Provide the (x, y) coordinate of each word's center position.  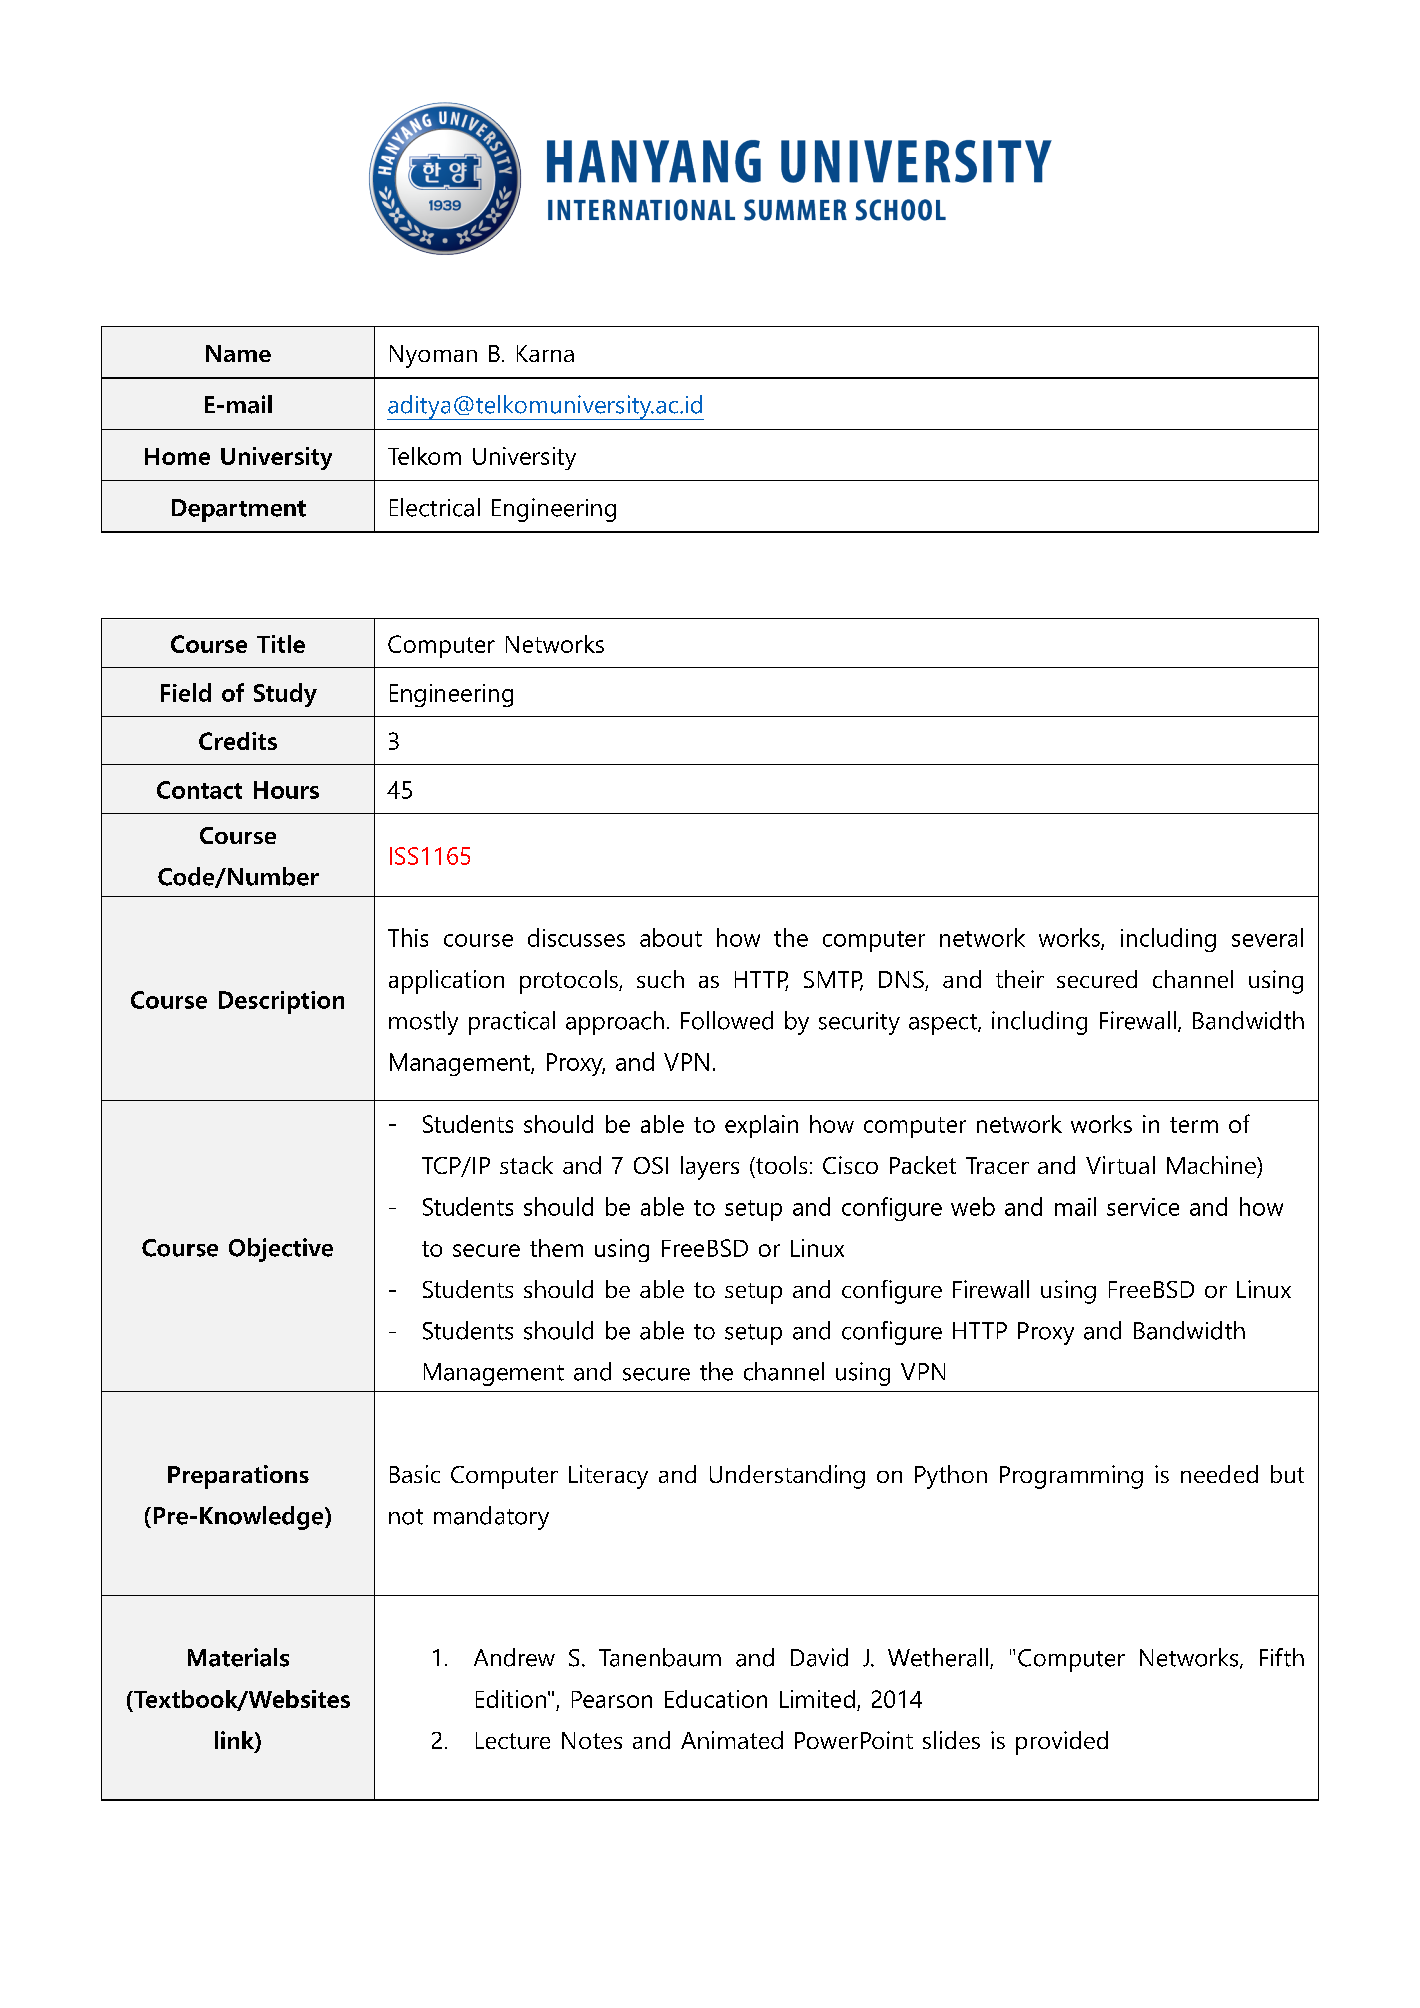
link (235, 1740)
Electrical (435, 507)
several (1267, 937)
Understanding (787, 1477)
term (1194, 1125)
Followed (727, 1020)
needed (1219, 1474)
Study (285, 695)
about (671, 937)
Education (716, 1699)
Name (238, 353)
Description (281, 1002)
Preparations (238, 1477)
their (1020, 979)
